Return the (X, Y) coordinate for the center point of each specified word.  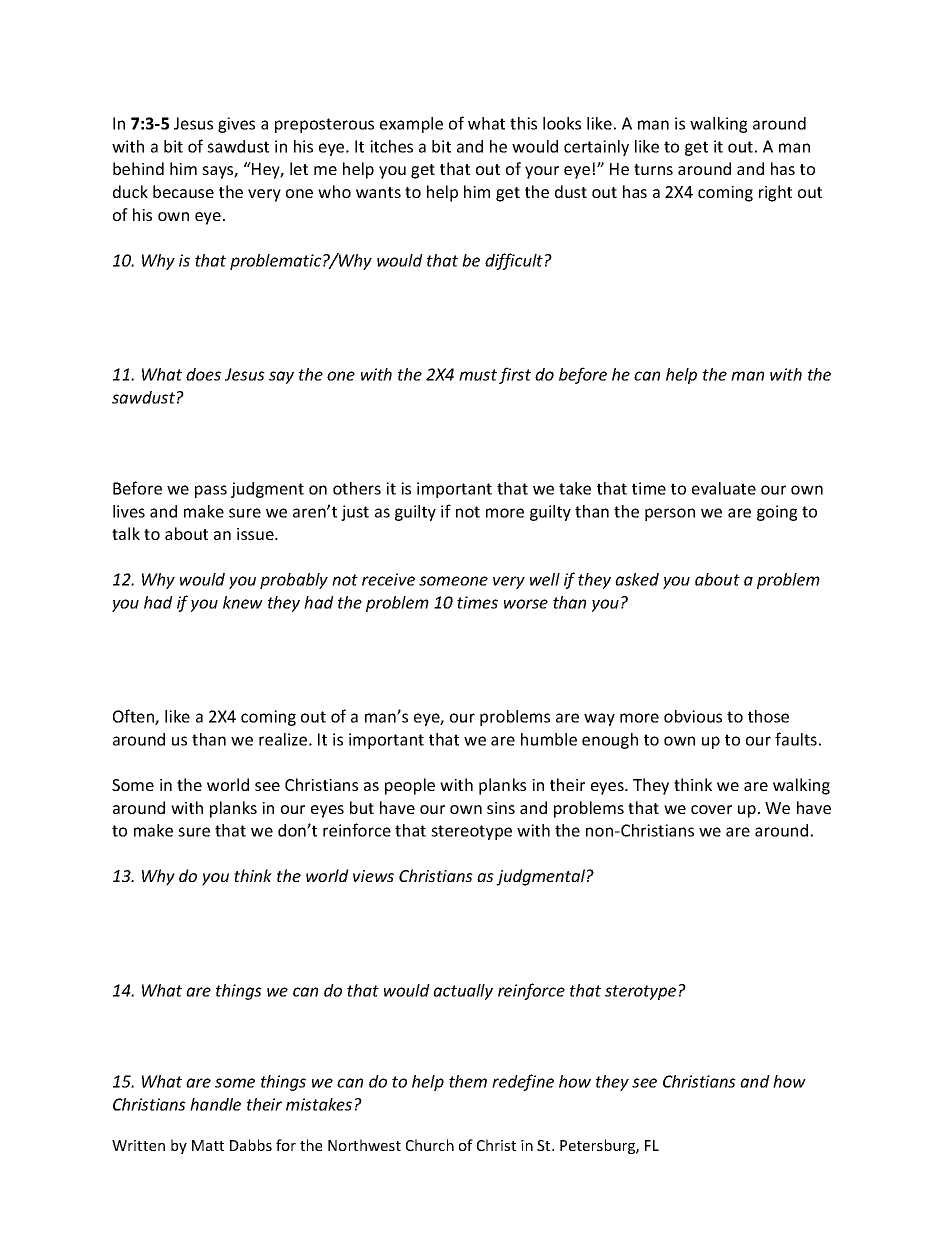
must (478, 375)
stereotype (471, 832)
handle (215, 1104)
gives (236, 125)
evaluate (724, 488)
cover (711, 809)
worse (526, 604)
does (203, 374)
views (373, 876)
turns (653, 169)
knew (243, 602)
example (411, 125)
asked (637, 579)
